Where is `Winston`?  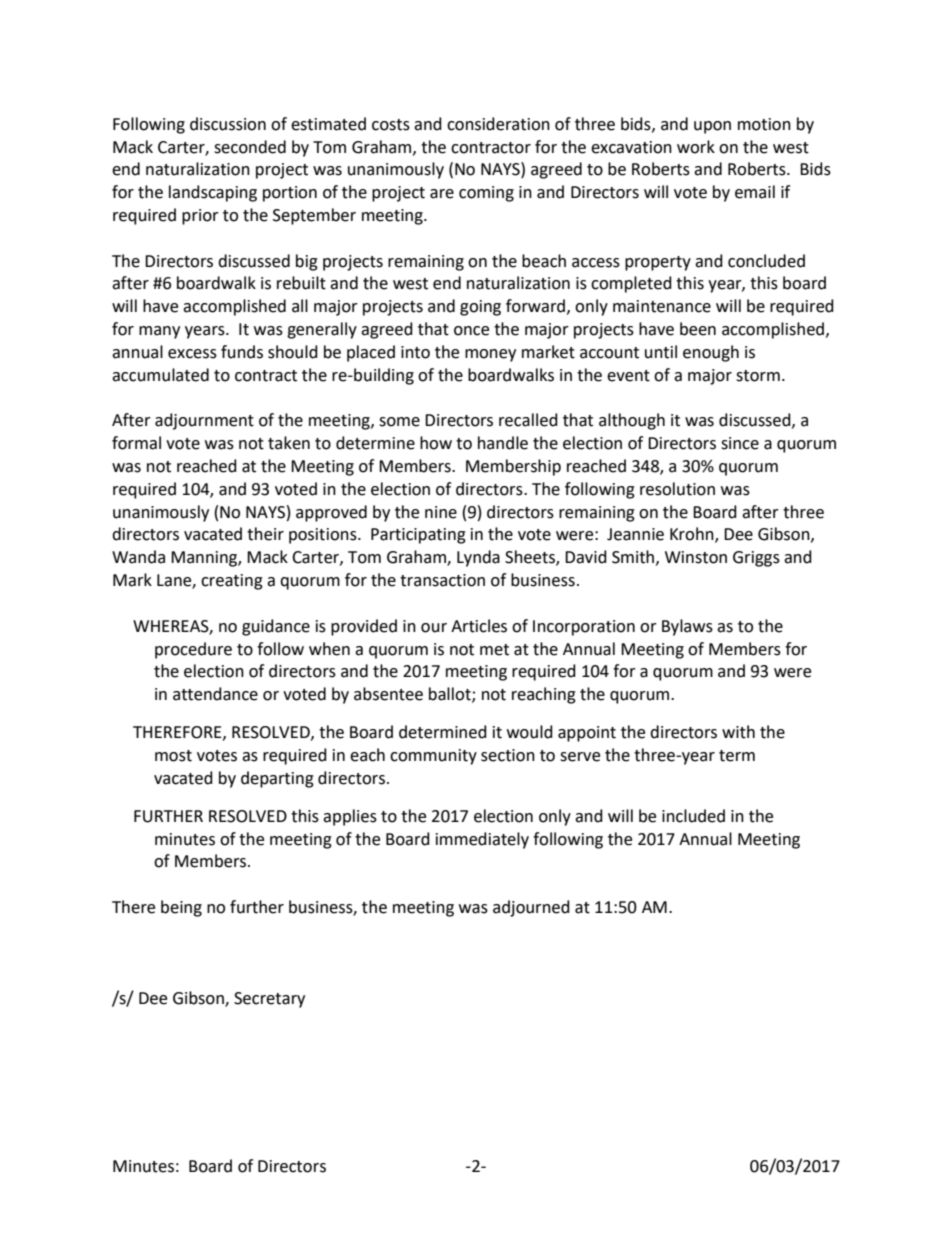 Winston is located at coordinates (696, 557).
